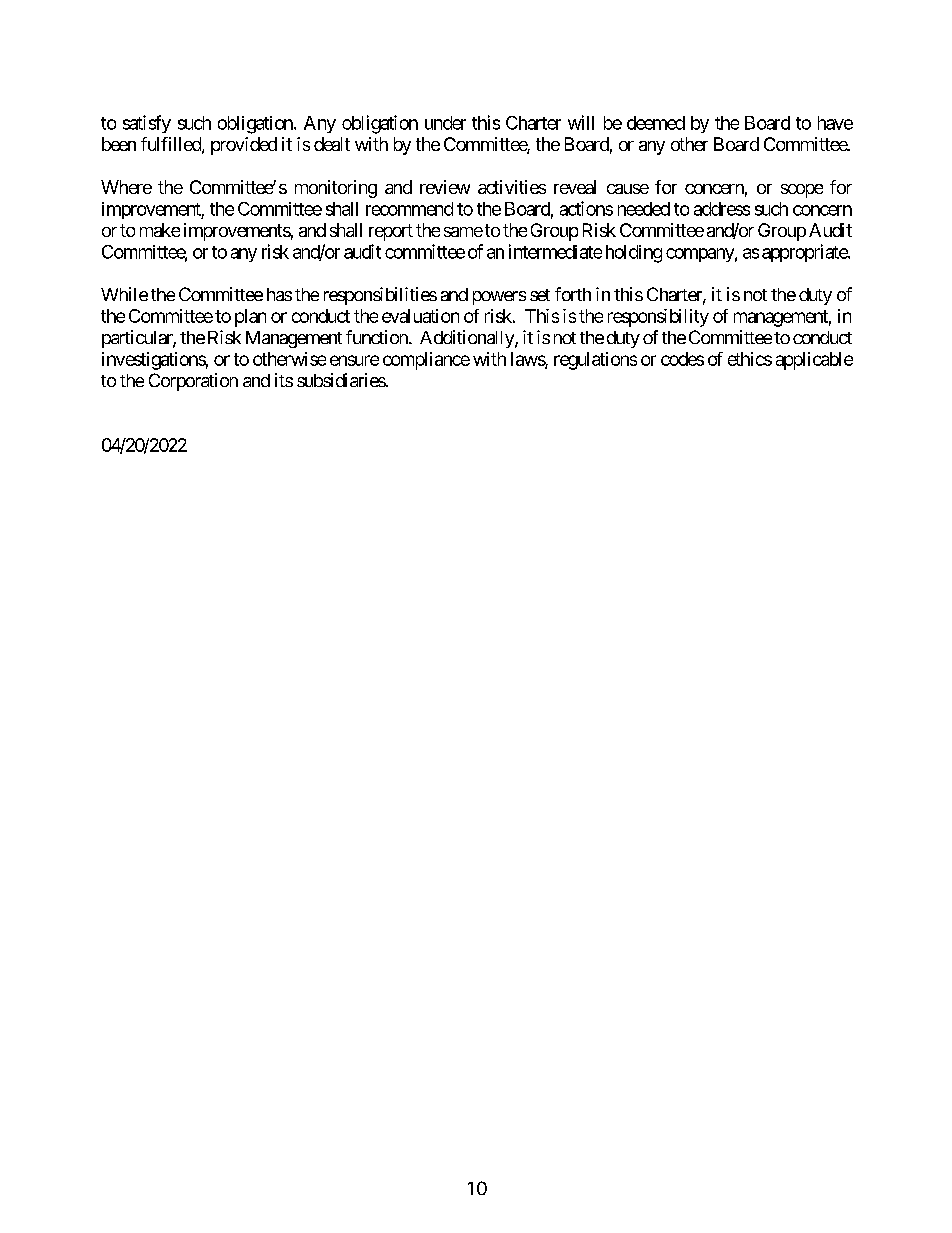 The height and width of the page is (1233, 952). What do you see at coordinates (805, 253) in the page?
I see `appropriate` at bounding box center [805, 253].
